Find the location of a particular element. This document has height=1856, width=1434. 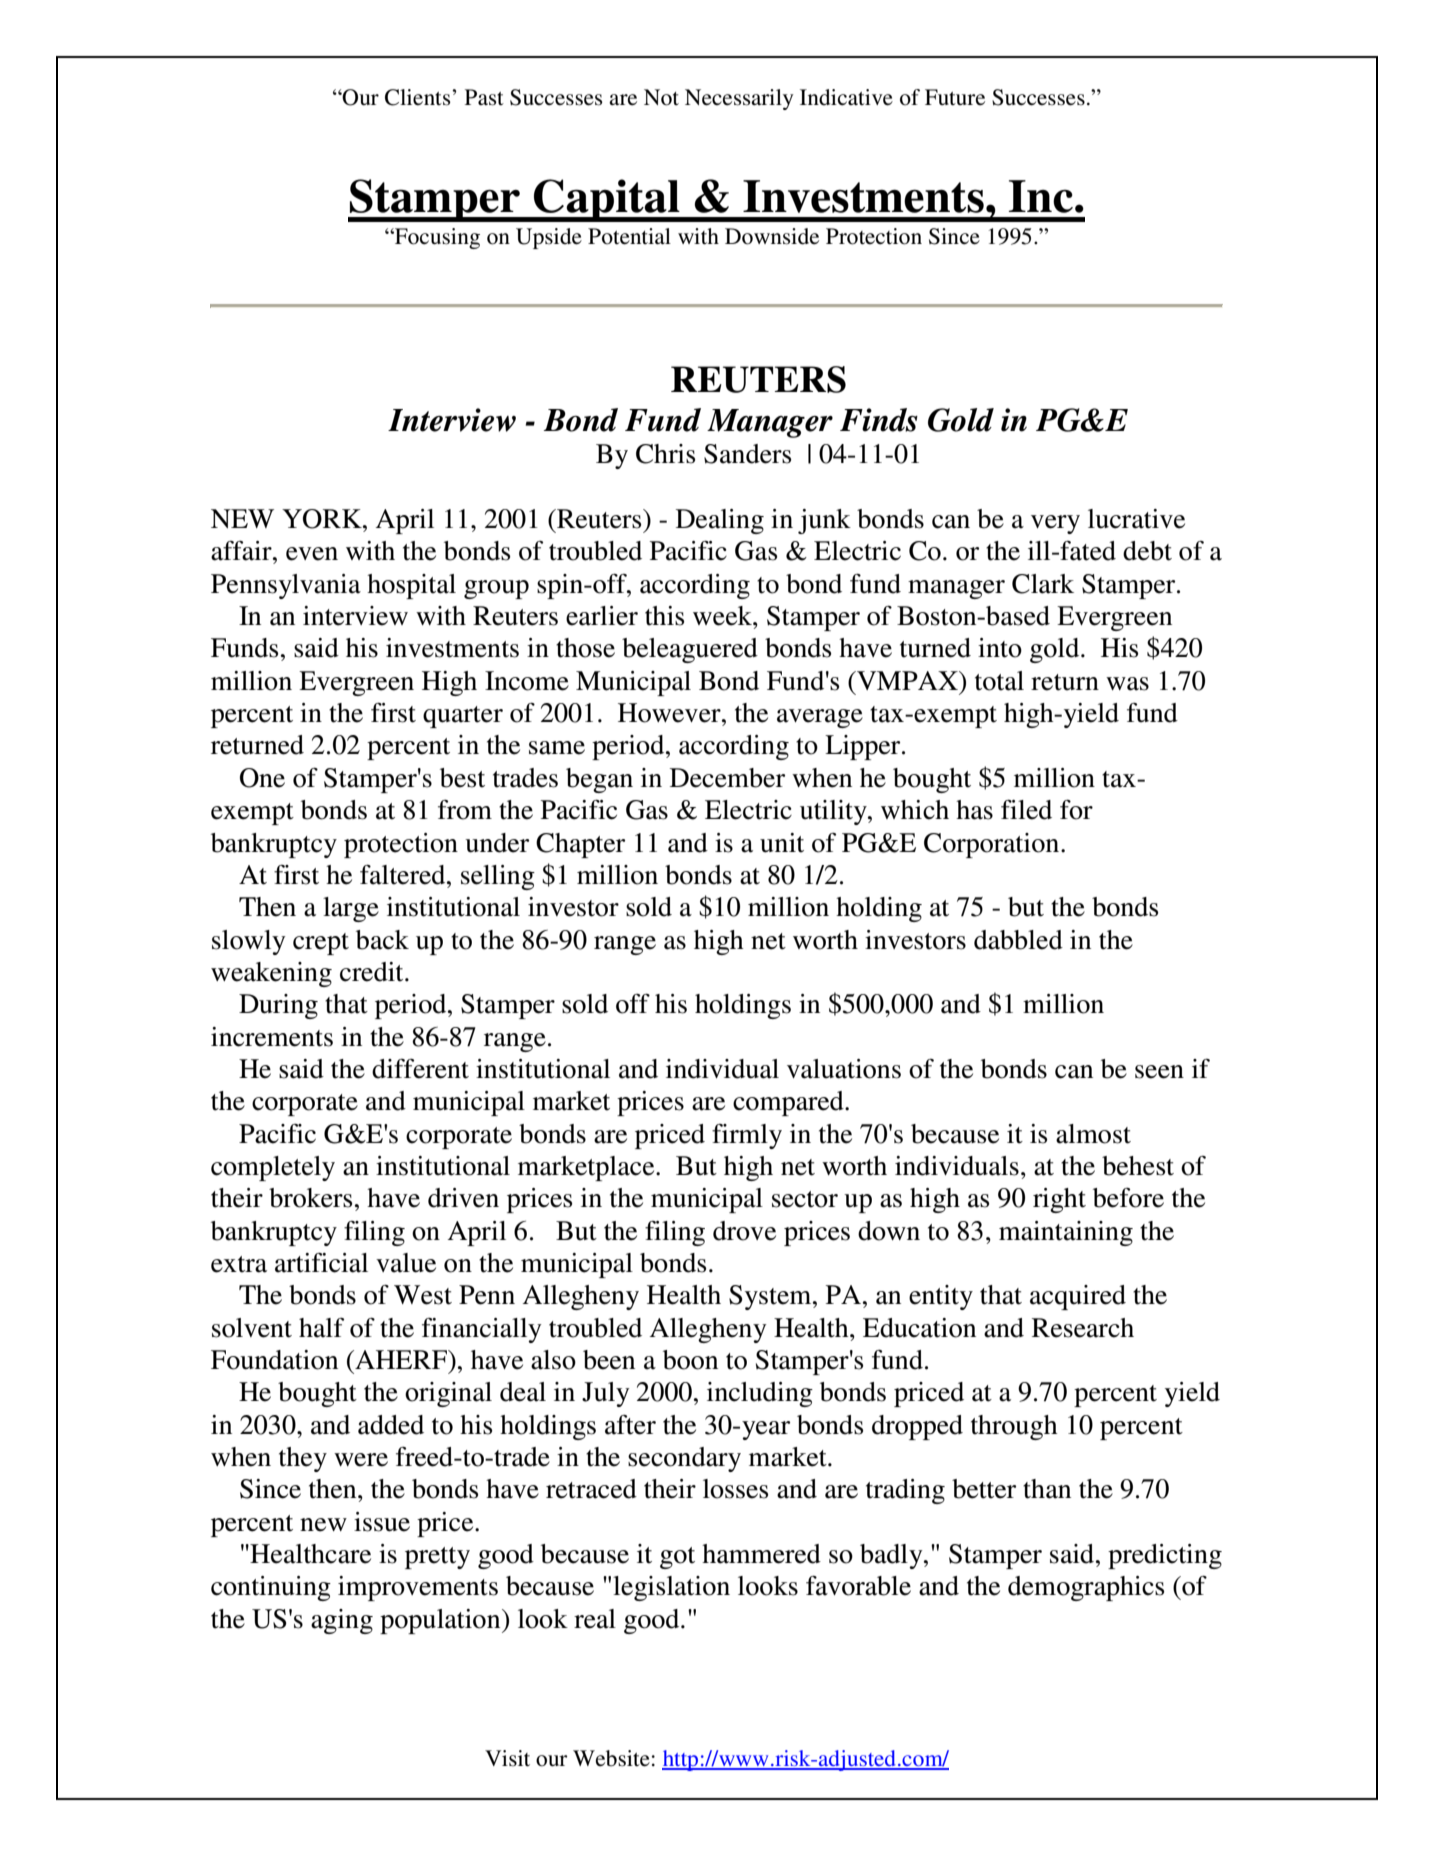

total is located at coordinates (999, 681).
